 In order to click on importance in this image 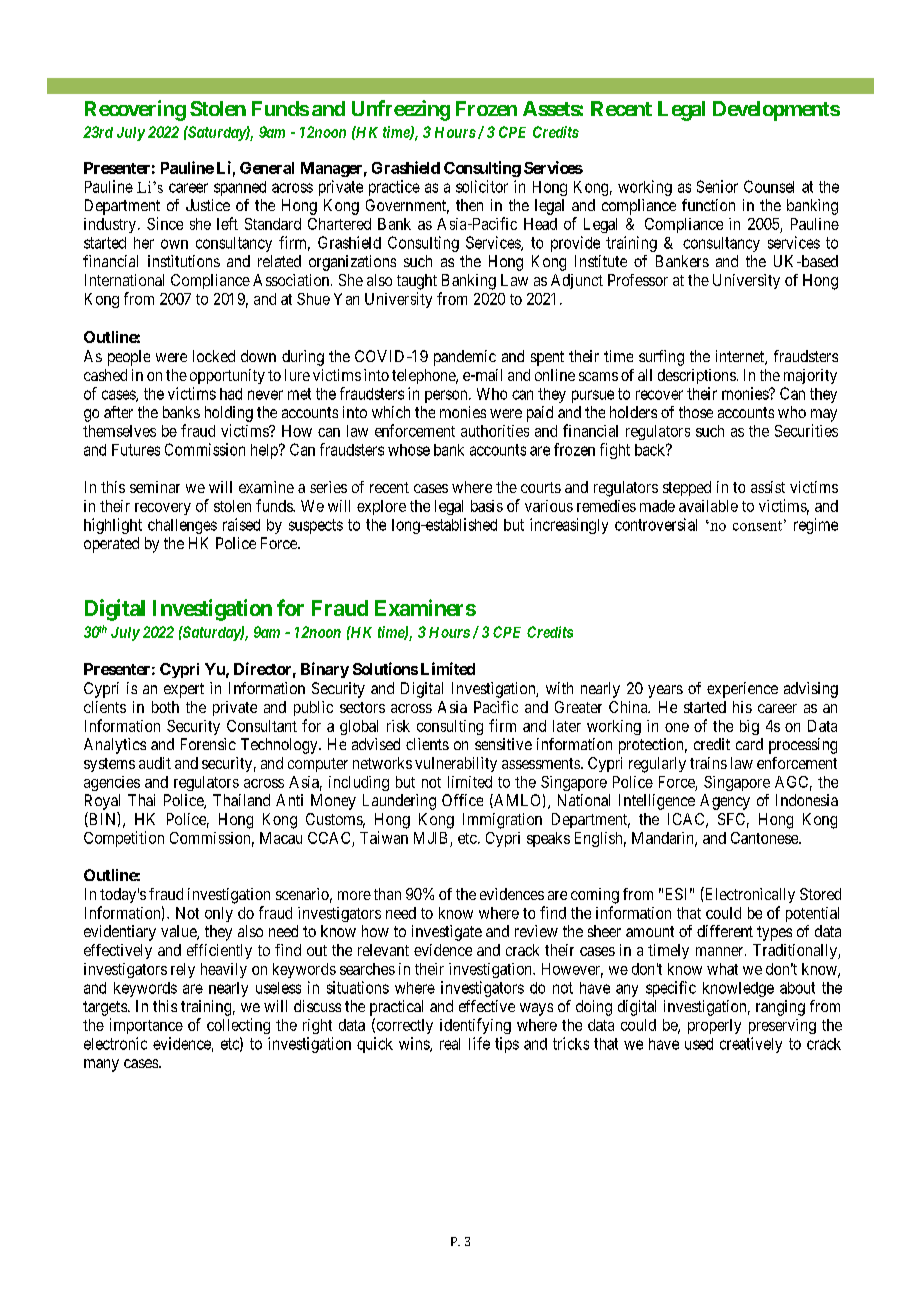, I will do `click(146, 1026)`.
